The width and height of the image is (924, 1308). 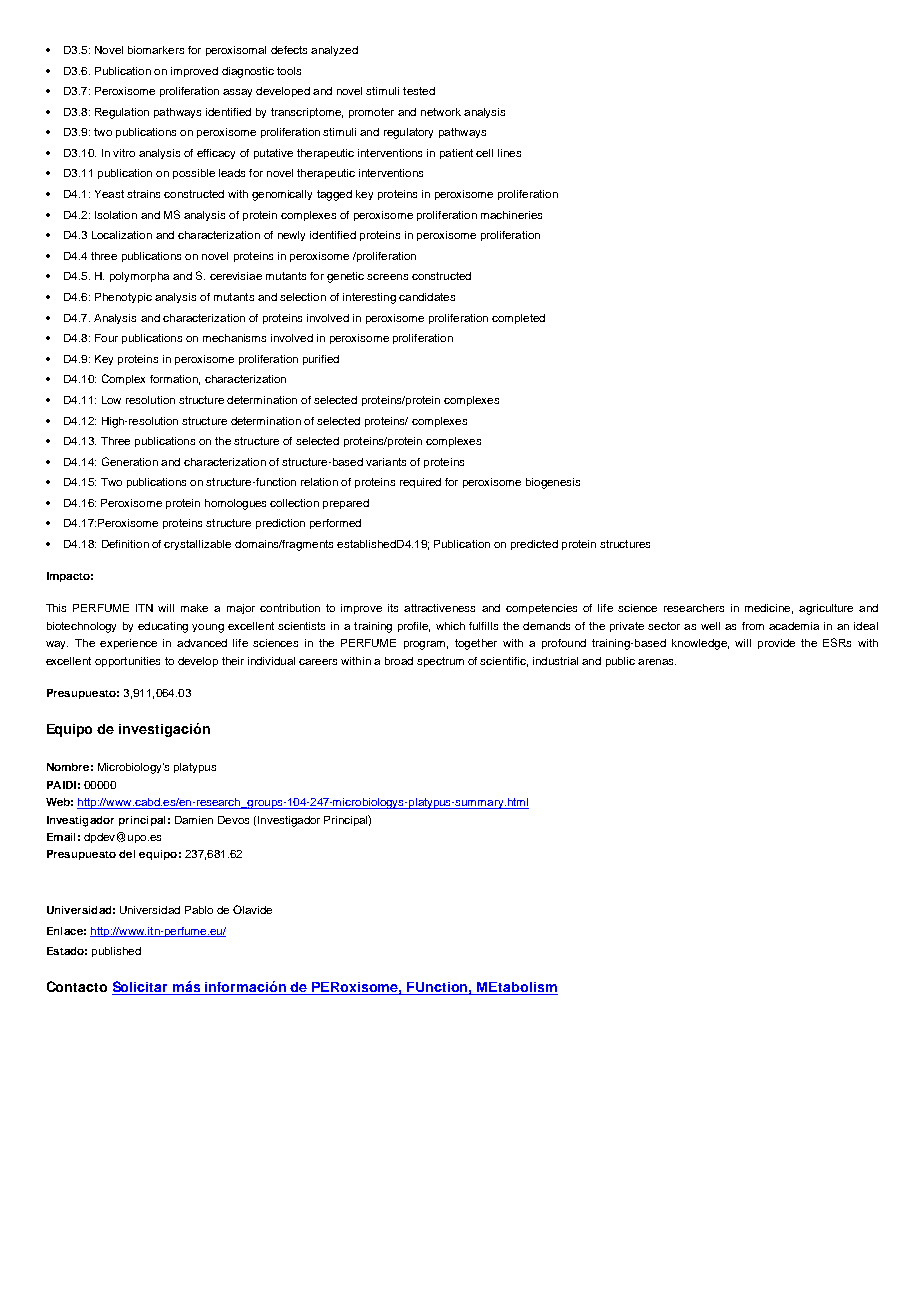 What do you see at coordinates (419, 91) in the image?
I see `tested` at bounding box center [419, 91].
